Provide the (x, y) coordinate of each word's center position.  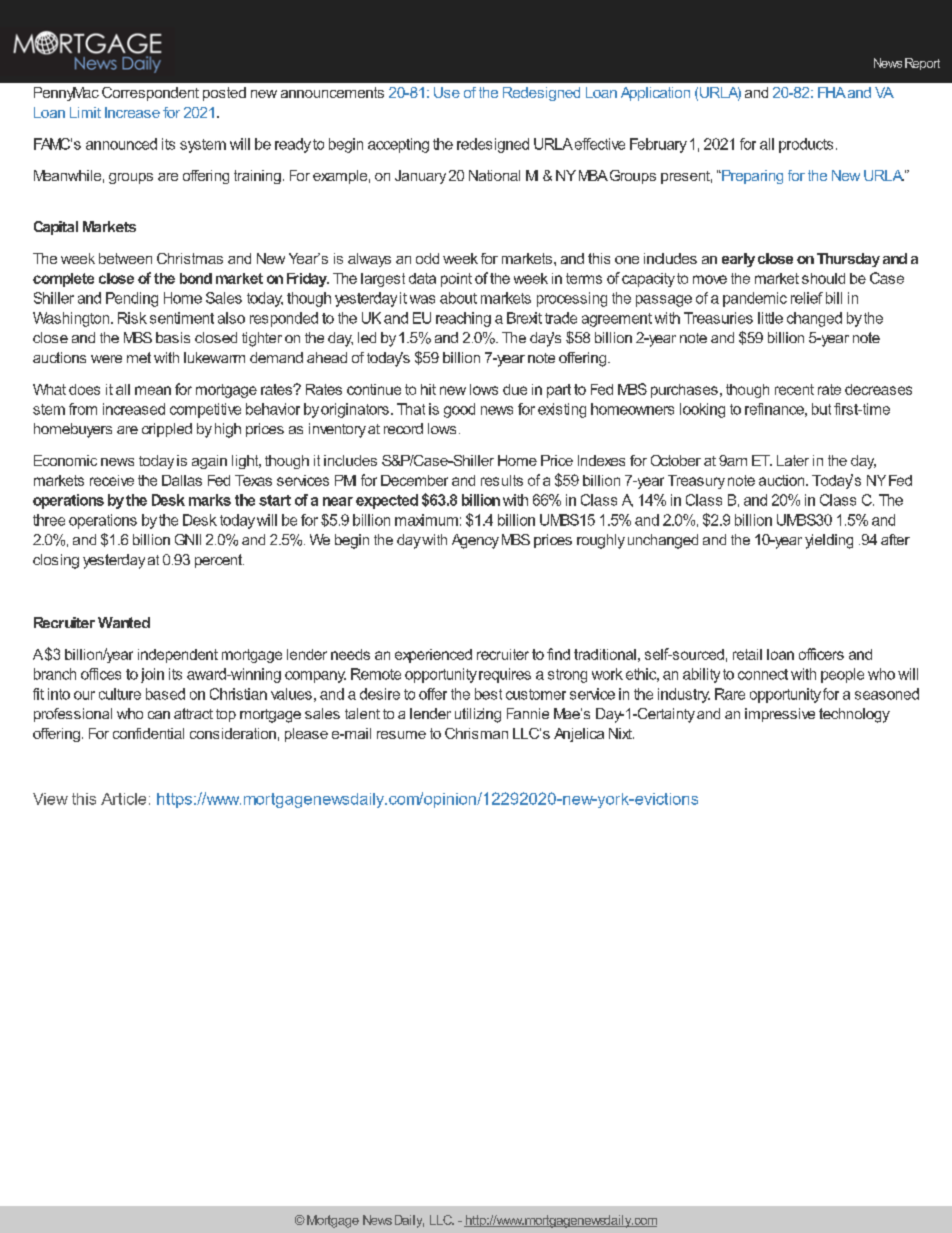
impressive (780, 715)
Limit (85, 112)
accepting (398, 145)
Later (793, 460)
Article (123, 799)
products (806, 145)
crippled (167, 430)
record (403, 428)
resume (401, 735)
